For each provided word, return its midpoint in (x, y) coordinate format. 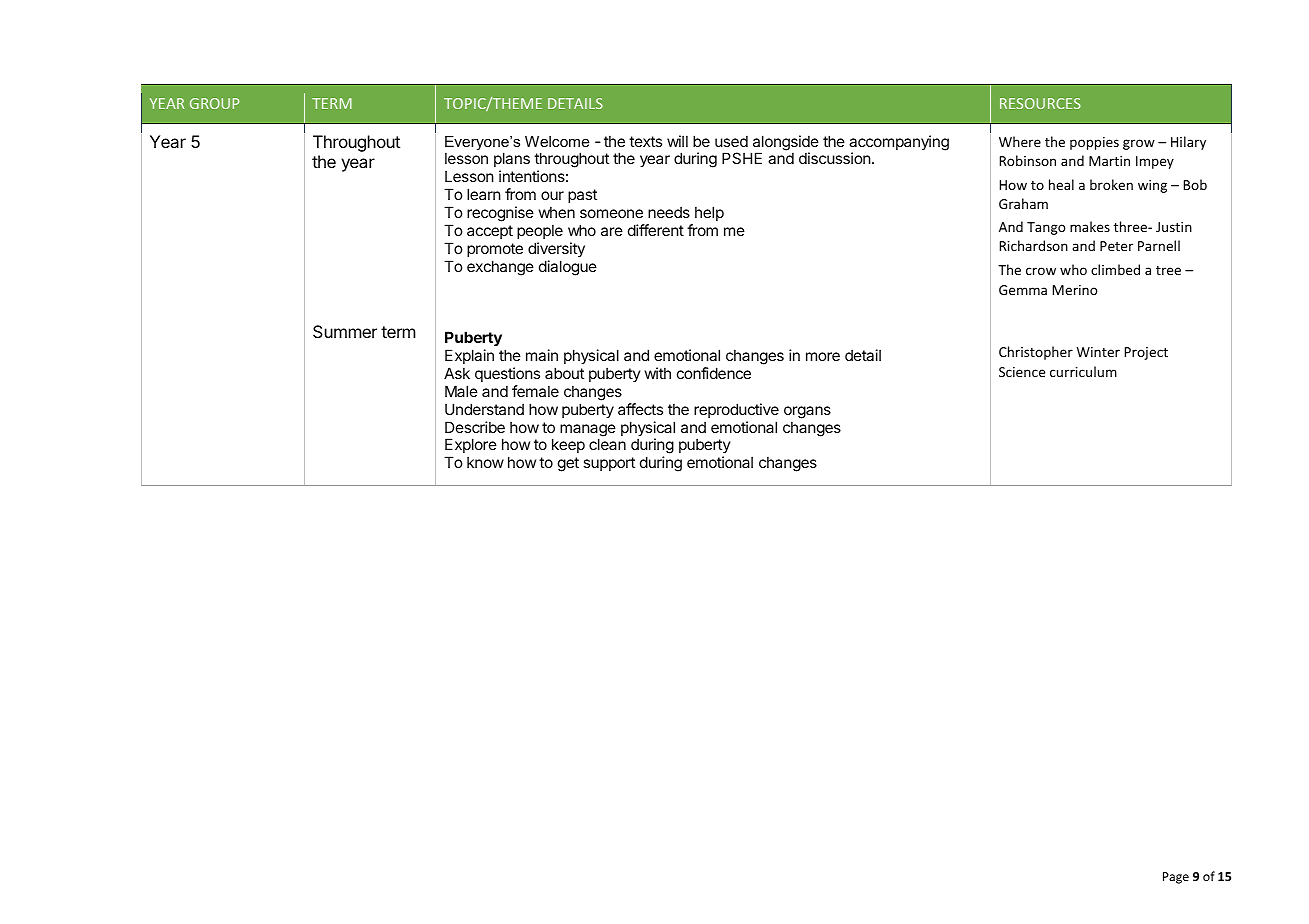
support (609, 464)
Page (1176, 878)
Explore (471, 445)
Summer (345, 331)
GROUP (214, 103)
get (568, 464)
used (731, 141)
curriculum (1083, 371)
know (485, 462)
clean (607, 444)
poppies (1094, 143)
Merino (1075, 290)
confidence (714, 373)
